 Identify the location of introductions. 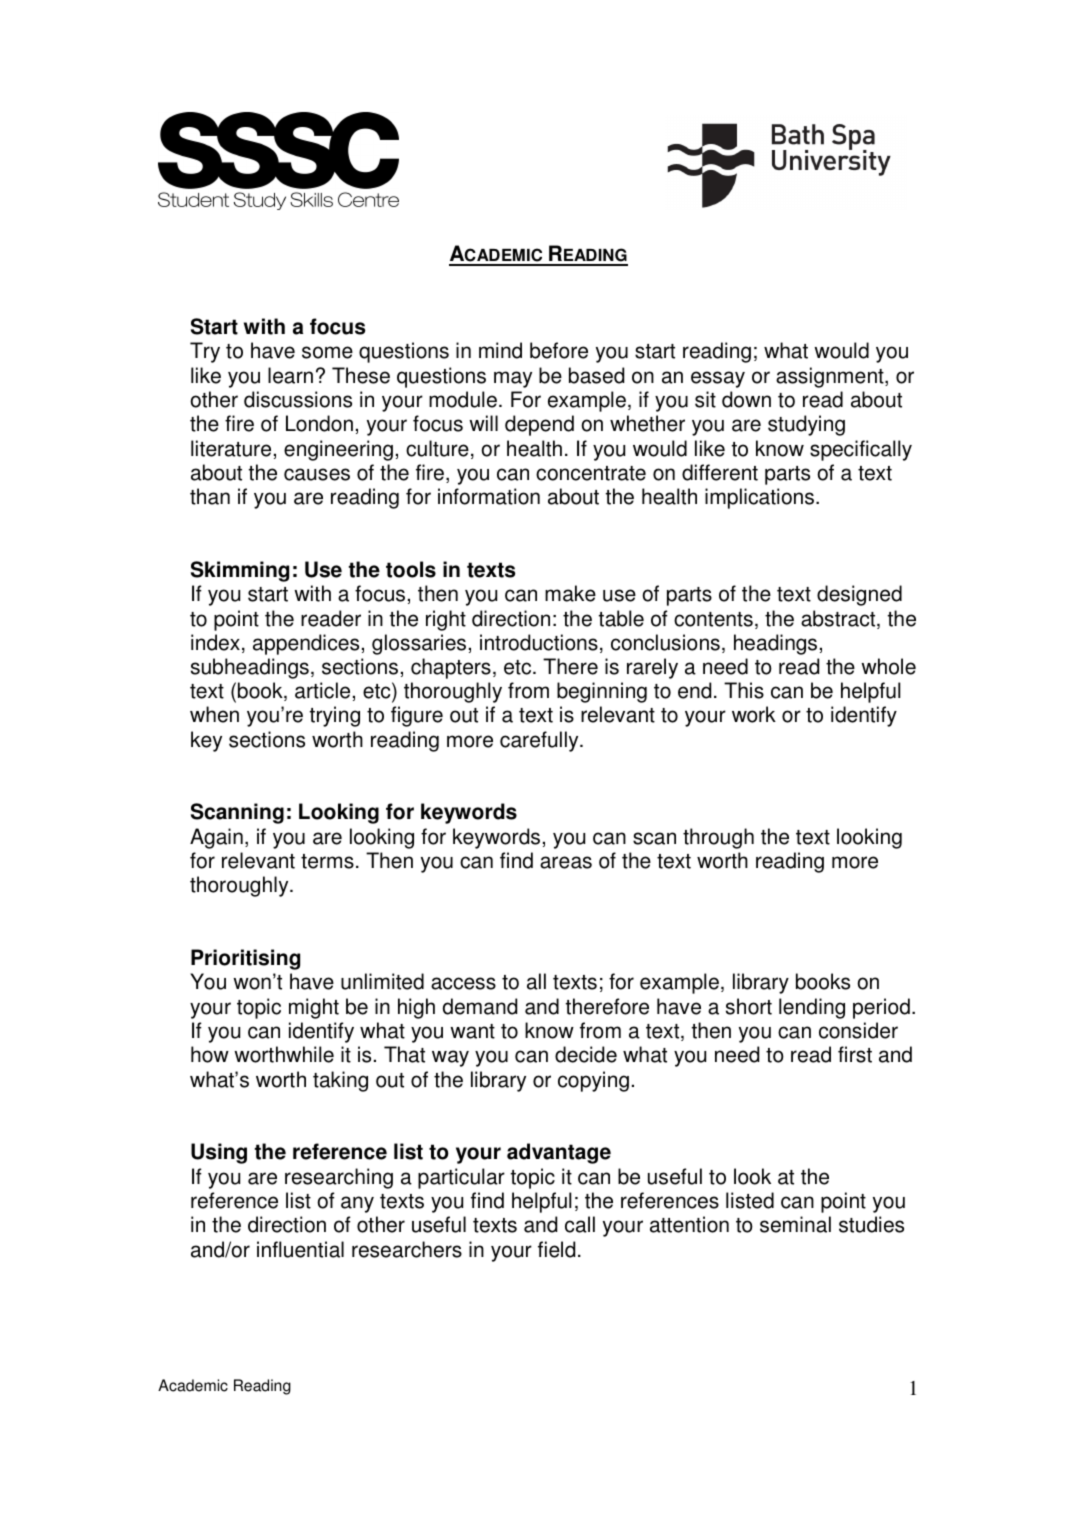
(539, 642).
